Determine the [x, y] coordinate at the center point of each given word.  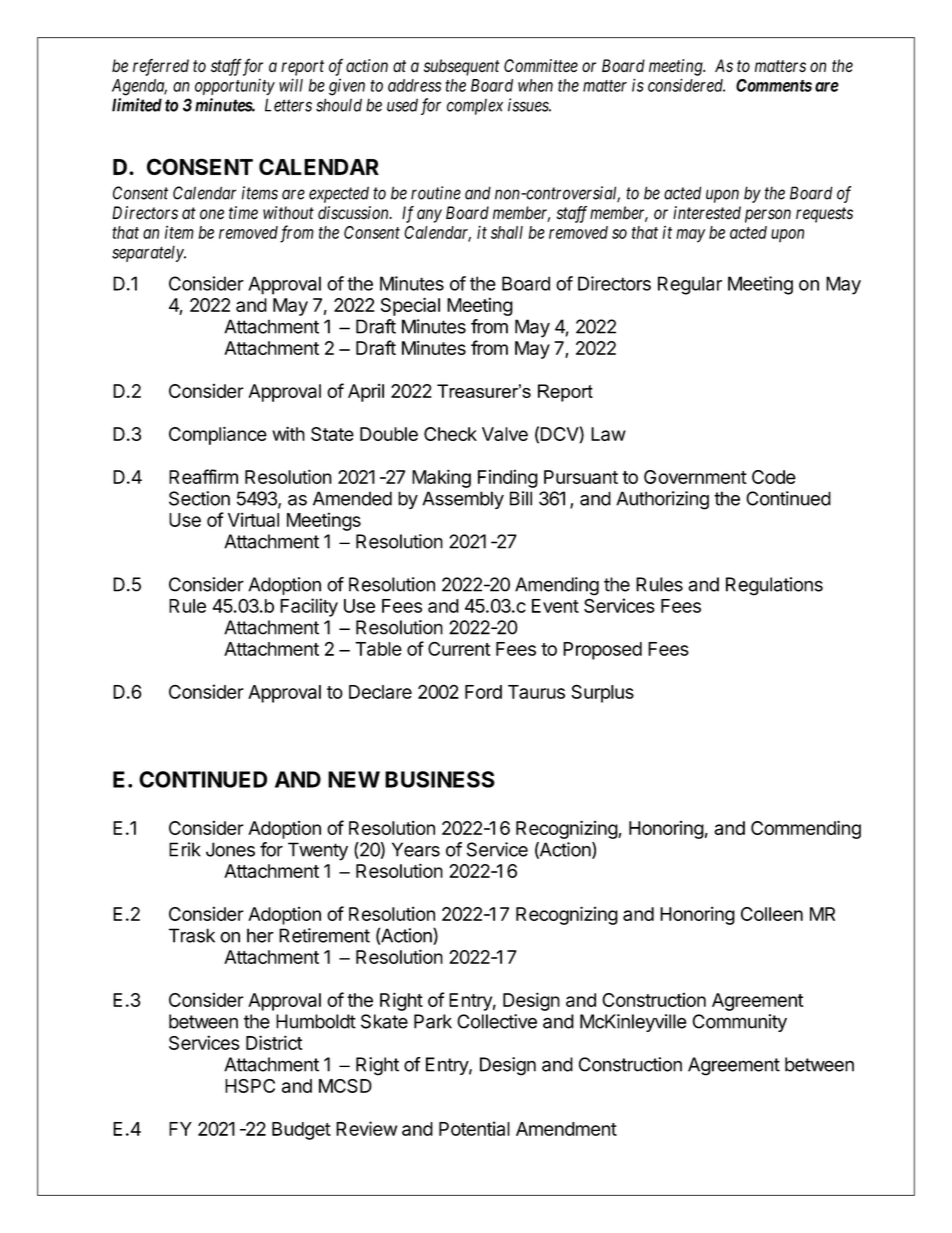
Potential [474, 1128]
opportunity [235, 86]
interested [707, 213]
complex [475, 106]
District [274, 1042]
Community [739, 1023]
